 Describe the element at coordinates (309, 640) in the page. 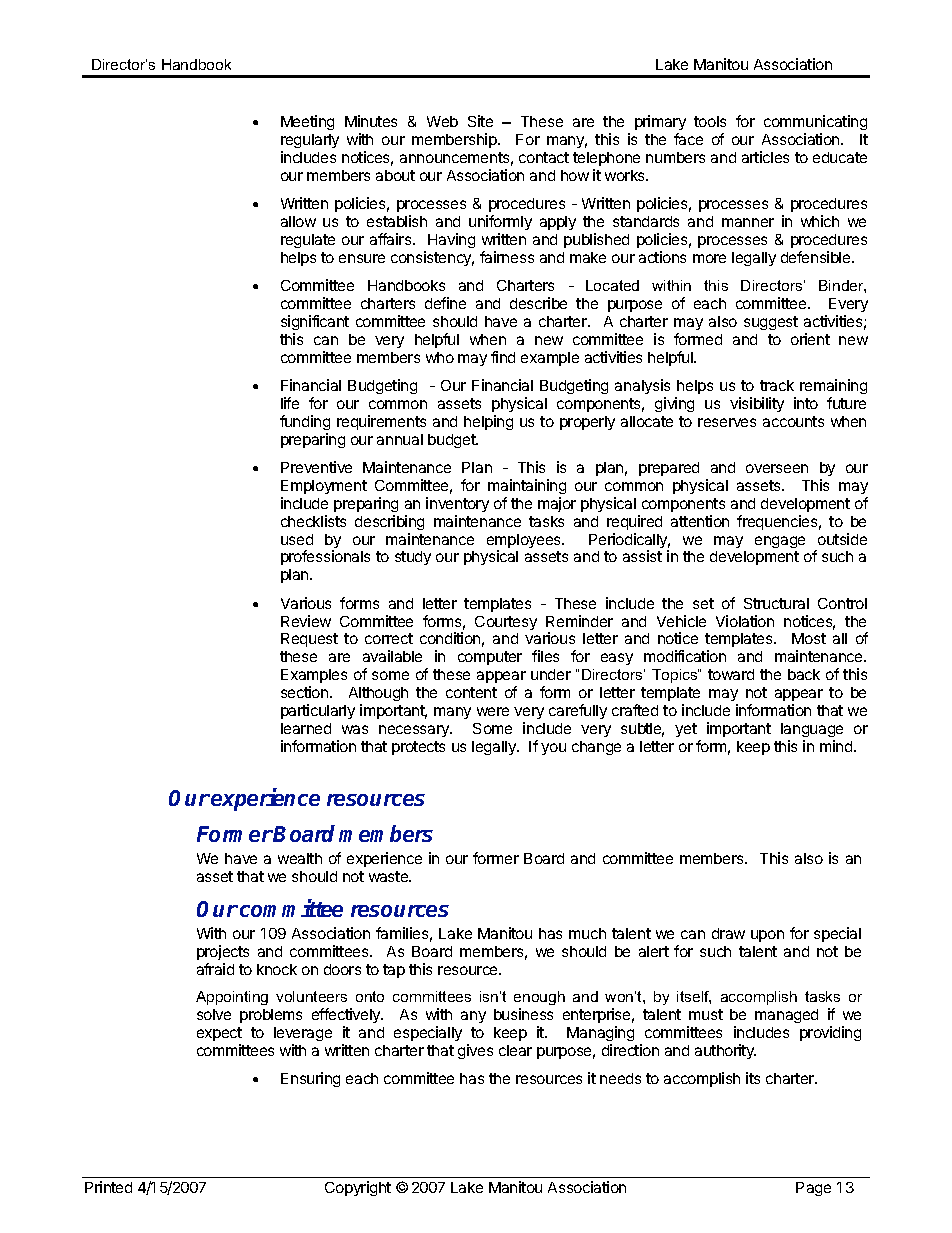

I see `Request` at that location.
